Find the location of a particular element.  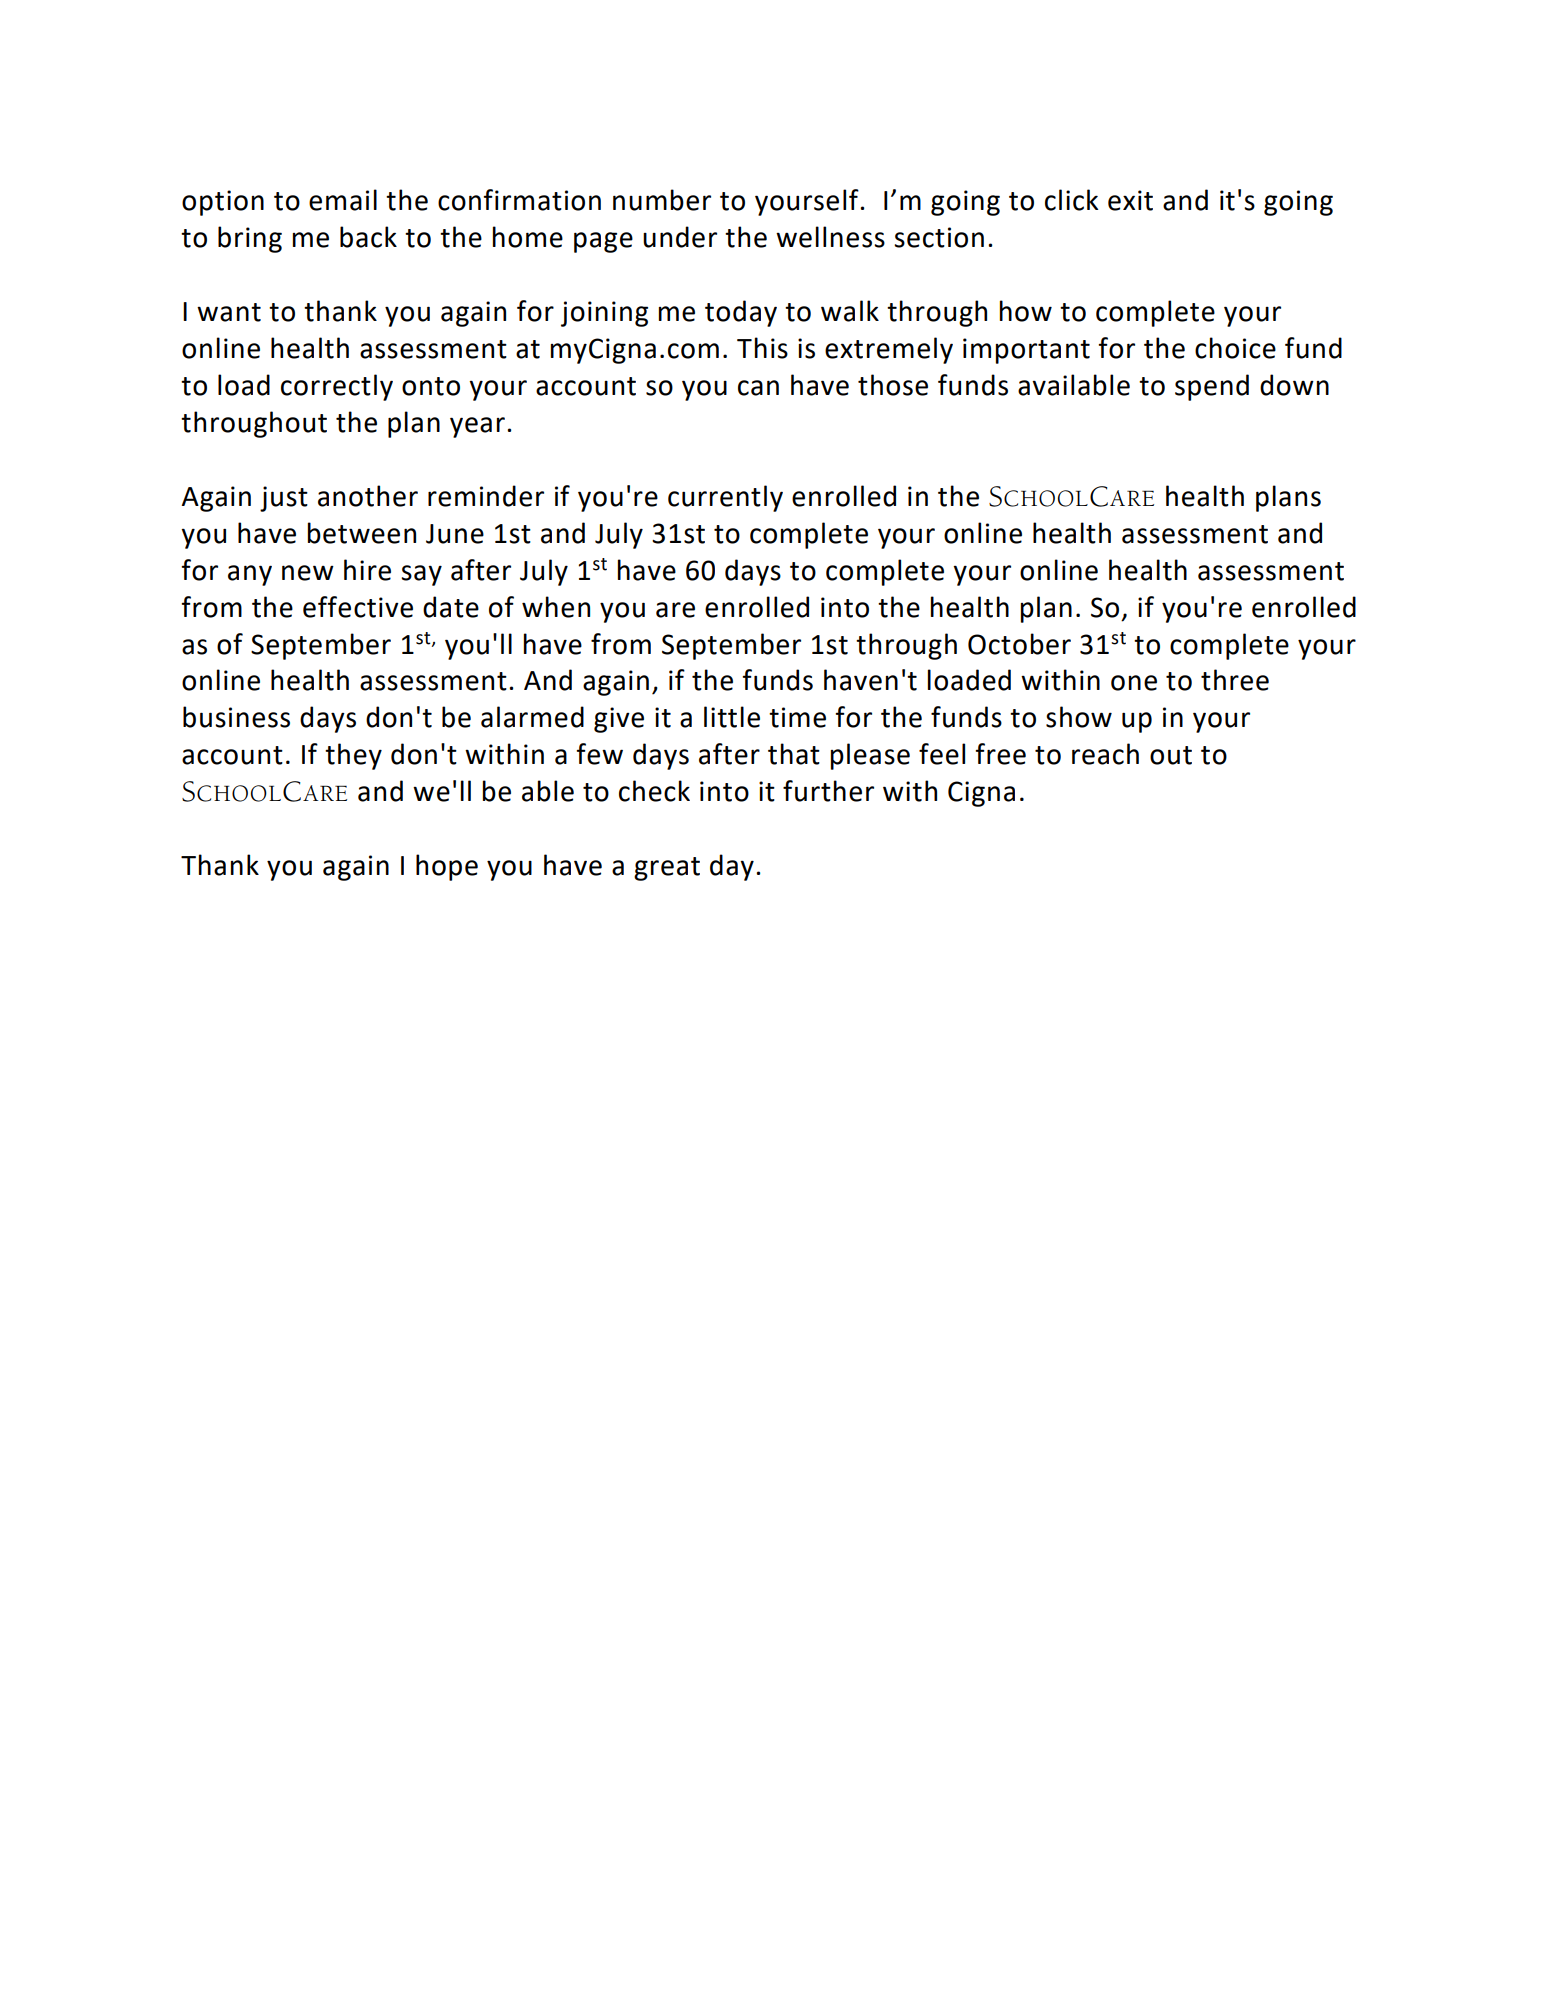

exit is located at coordinates (1130, 200).
